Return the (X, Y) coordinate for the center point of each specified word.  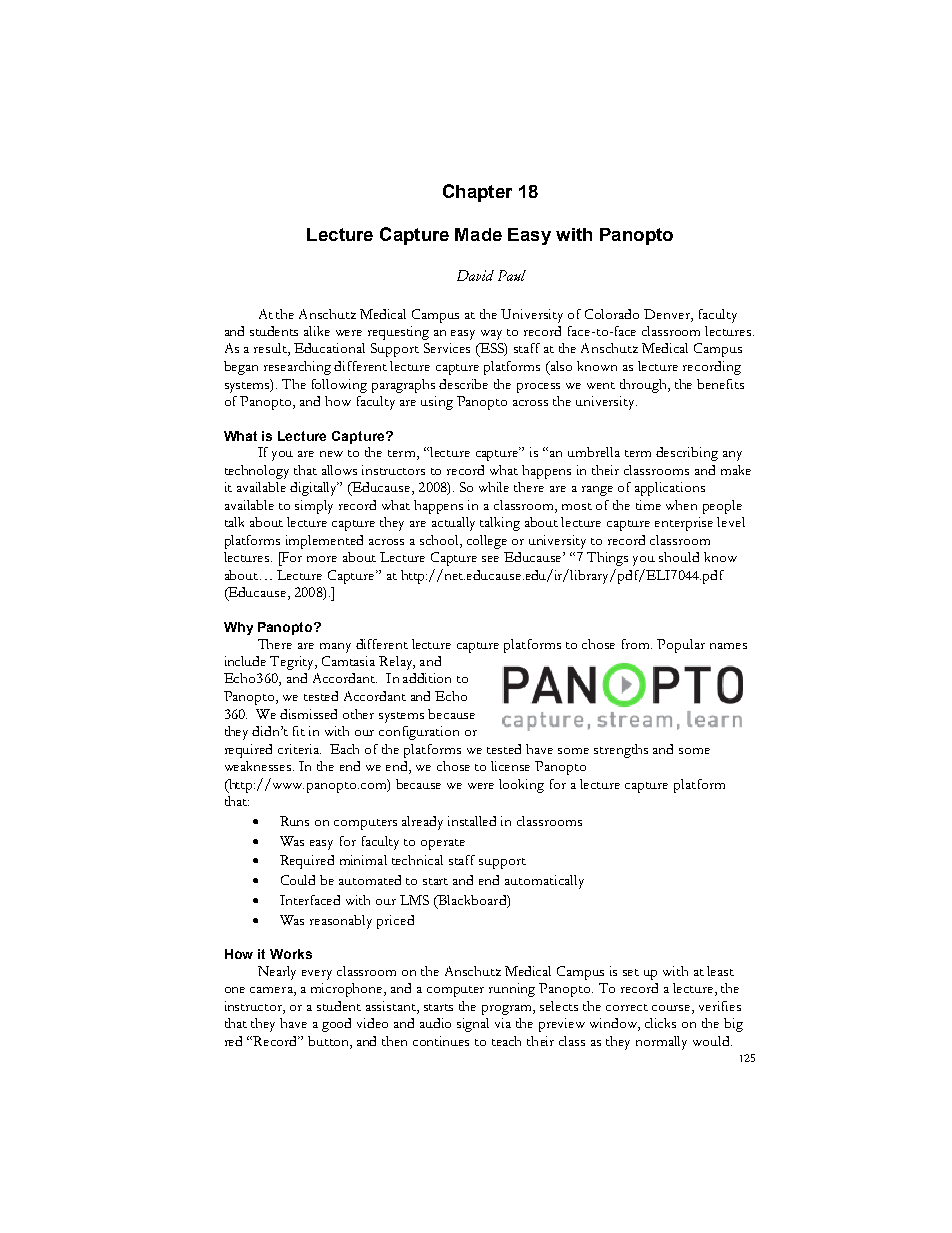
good (336, 1025)
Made (478, 234)
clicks (660, 1023)
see (490, 559)
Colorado (612, 314)
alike (317, 331)
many (335, 648)
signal (473, 1025)
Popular (681, 646)
